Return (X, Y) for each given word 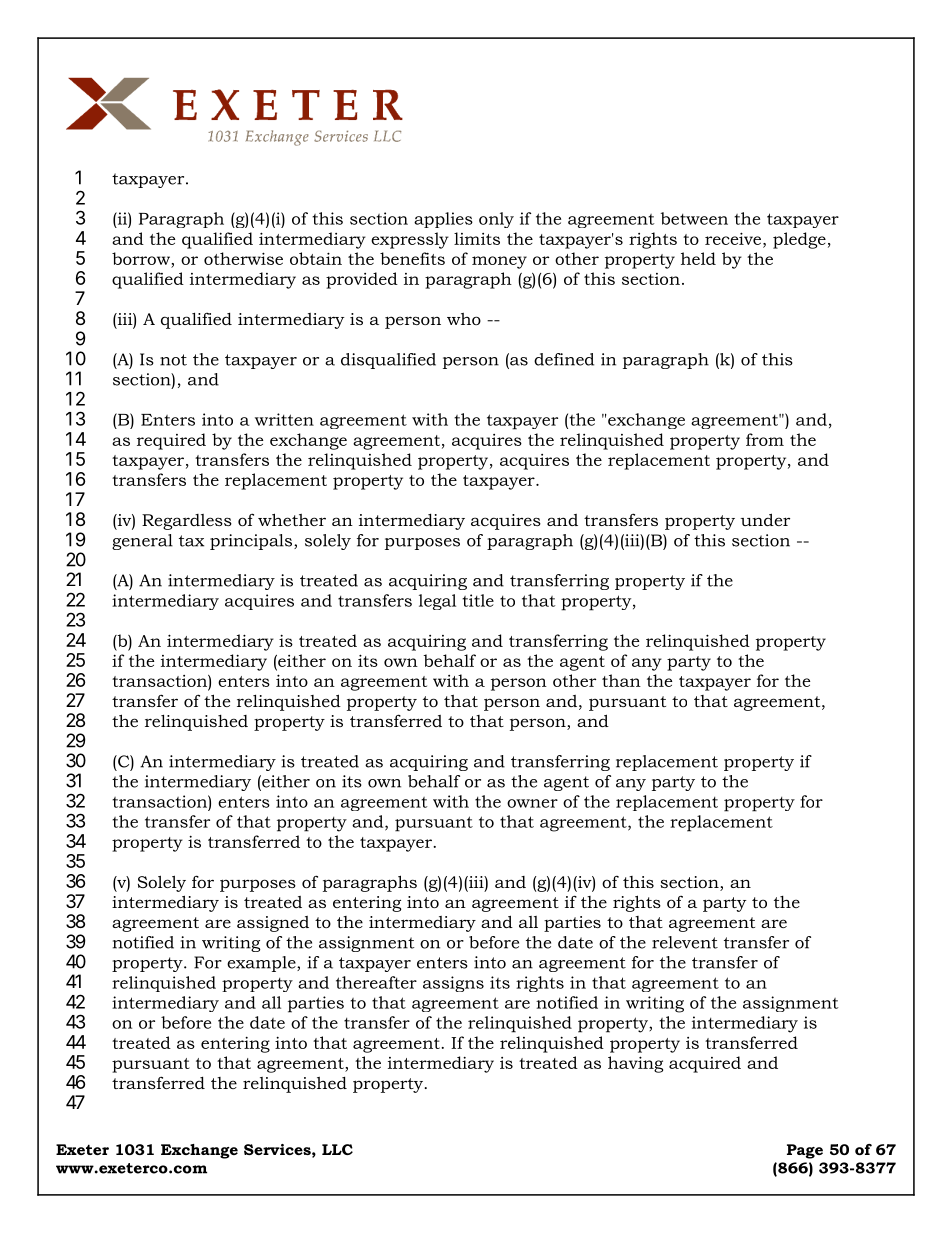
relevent (685, 942)
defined (564, 359)
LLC (337, 1149)
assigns (453, 984)
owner (532, 803)
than (621, 680)
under (765, 519)
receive (734, 238)
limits (477, 238)
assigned (273, 924)
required (171, 441)
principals (252, 542)
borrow (142, 258)
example (262, 964)
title (478, 600)
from (765, 439)
